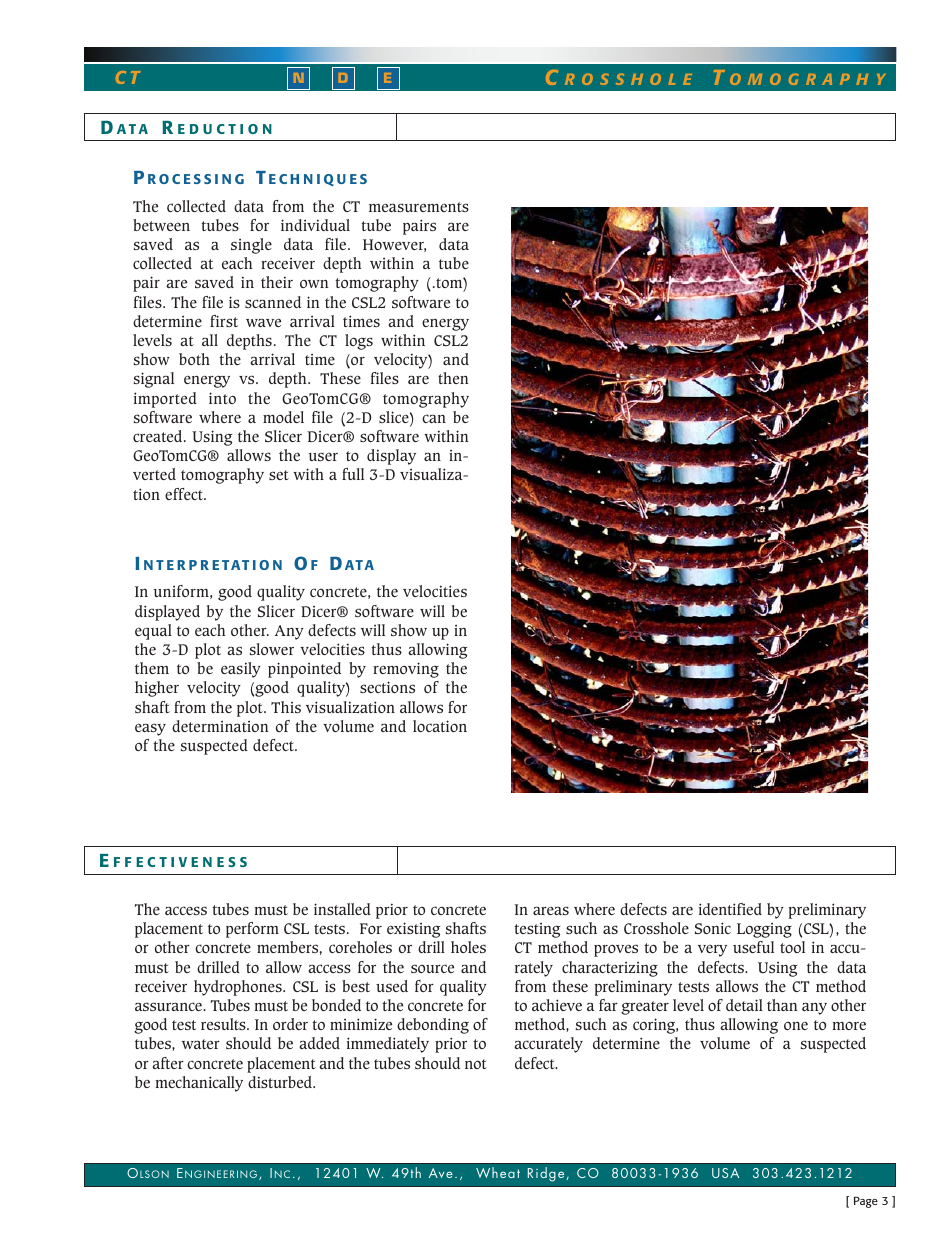 The height and width of the page is (1233, 952). What do you see at coordinates (419, 207) in the page?
I see `measurements` at bounding box center [419, 207].
